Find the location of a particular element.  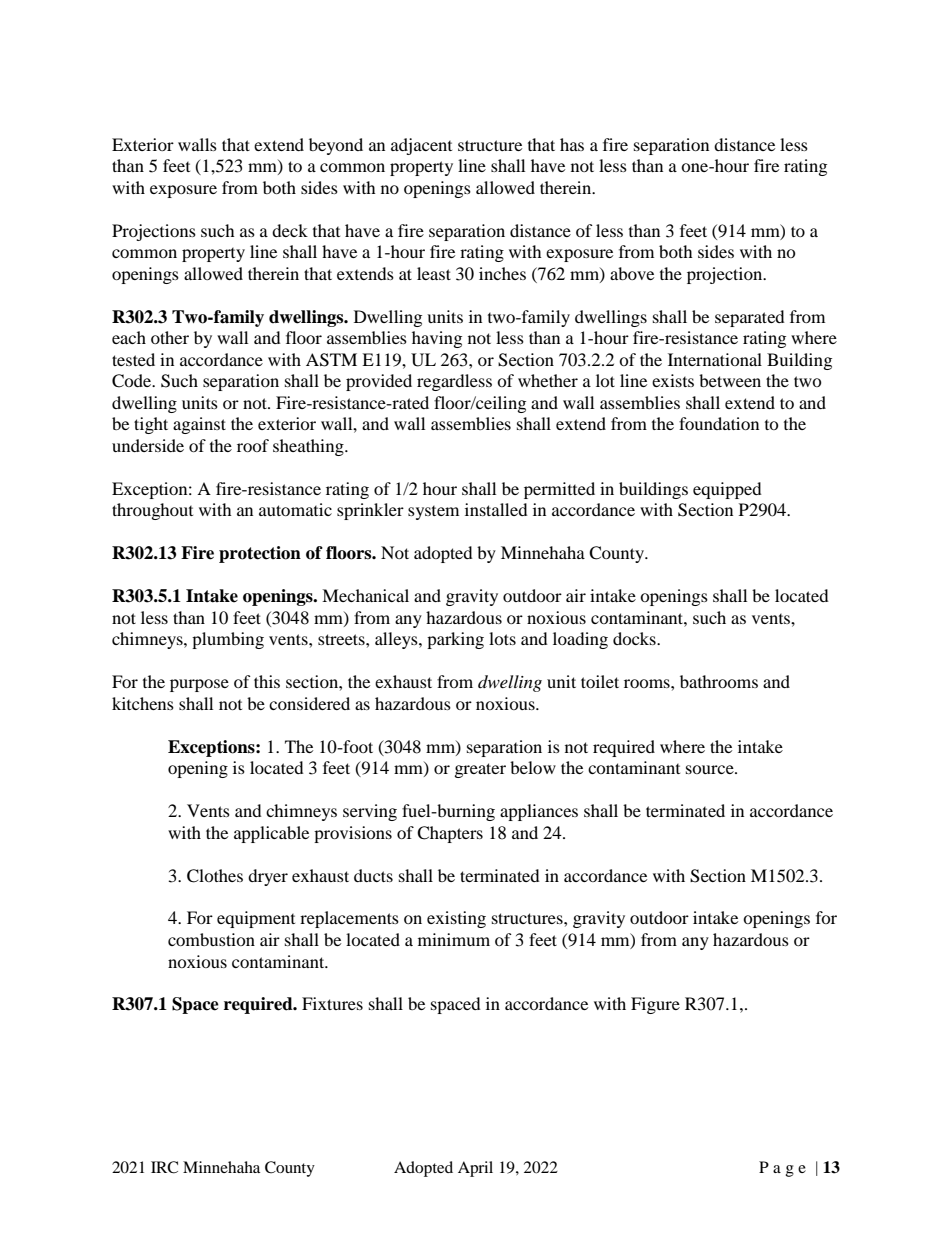

existing is located at coordinates (456, 919).
